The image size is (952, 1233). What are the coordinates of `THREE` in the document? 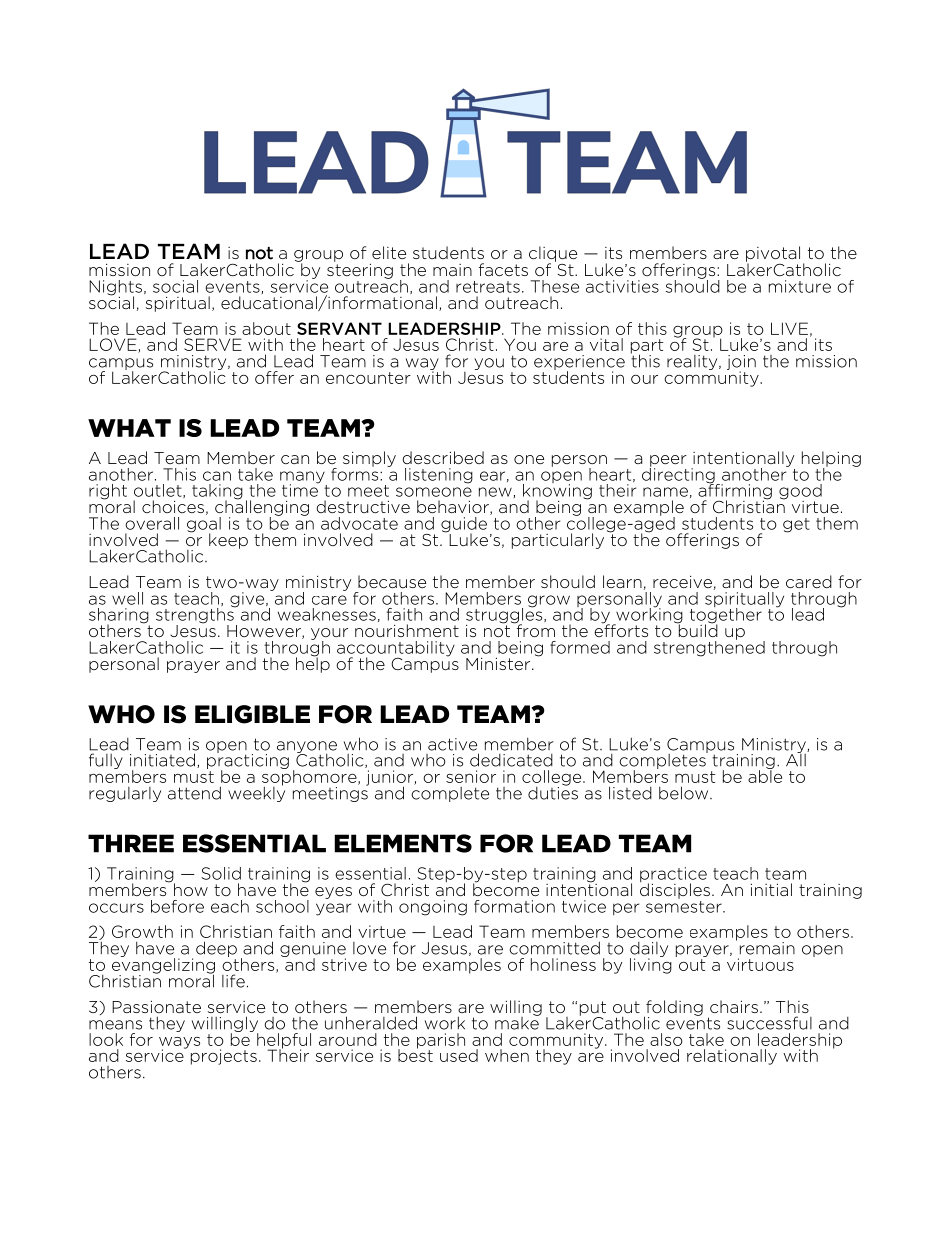 It's located at (131, 843).
